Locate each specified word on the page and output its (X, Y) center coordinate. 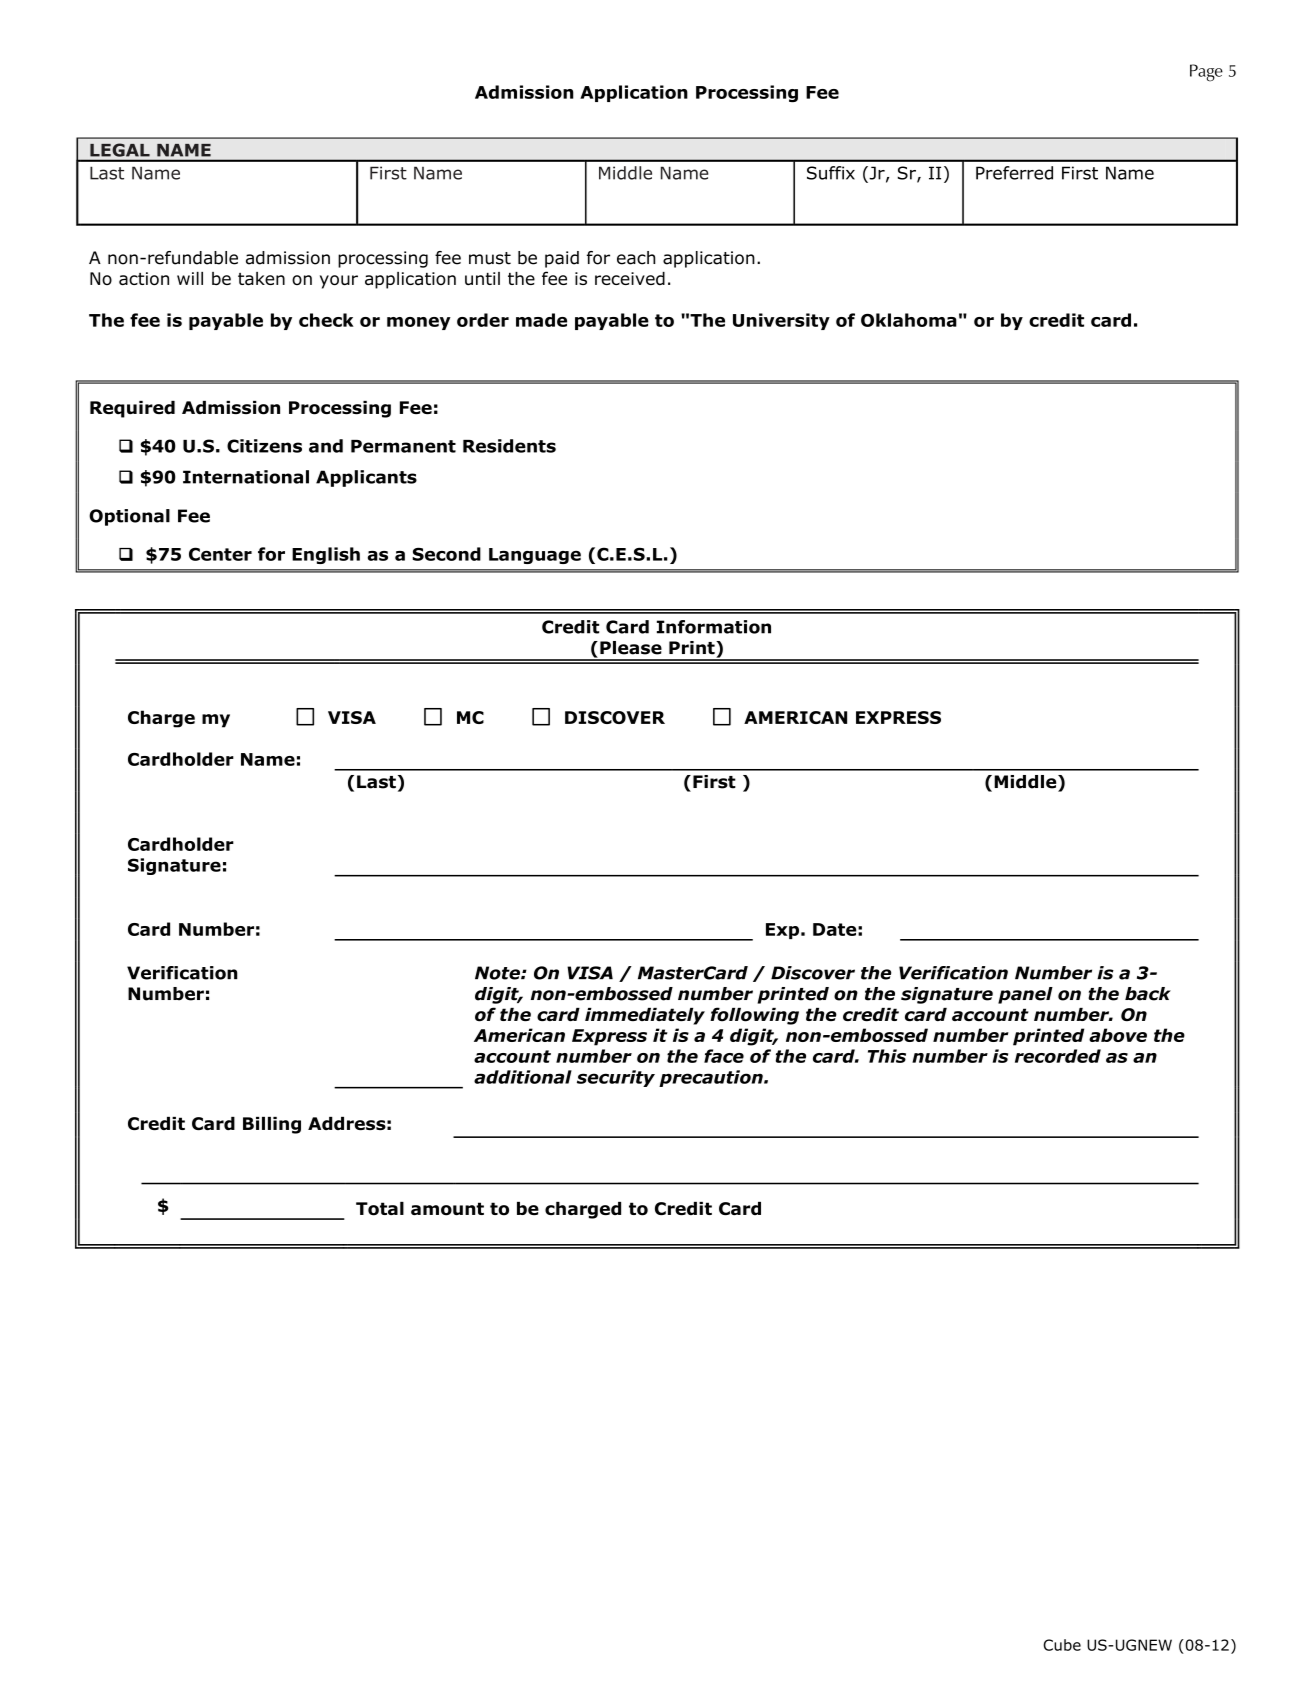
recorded (1058, 1056)
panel (1025, 995)
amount (447, 1209)
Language (535, 556)
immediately (645, 1016)
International (246, 477)
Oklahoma (909, 320)
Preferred (1014, 173)
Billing (272, 1125)
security (616, 1078)
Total (380, 1209)
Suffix (831, 173)
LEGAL (120, 150)
